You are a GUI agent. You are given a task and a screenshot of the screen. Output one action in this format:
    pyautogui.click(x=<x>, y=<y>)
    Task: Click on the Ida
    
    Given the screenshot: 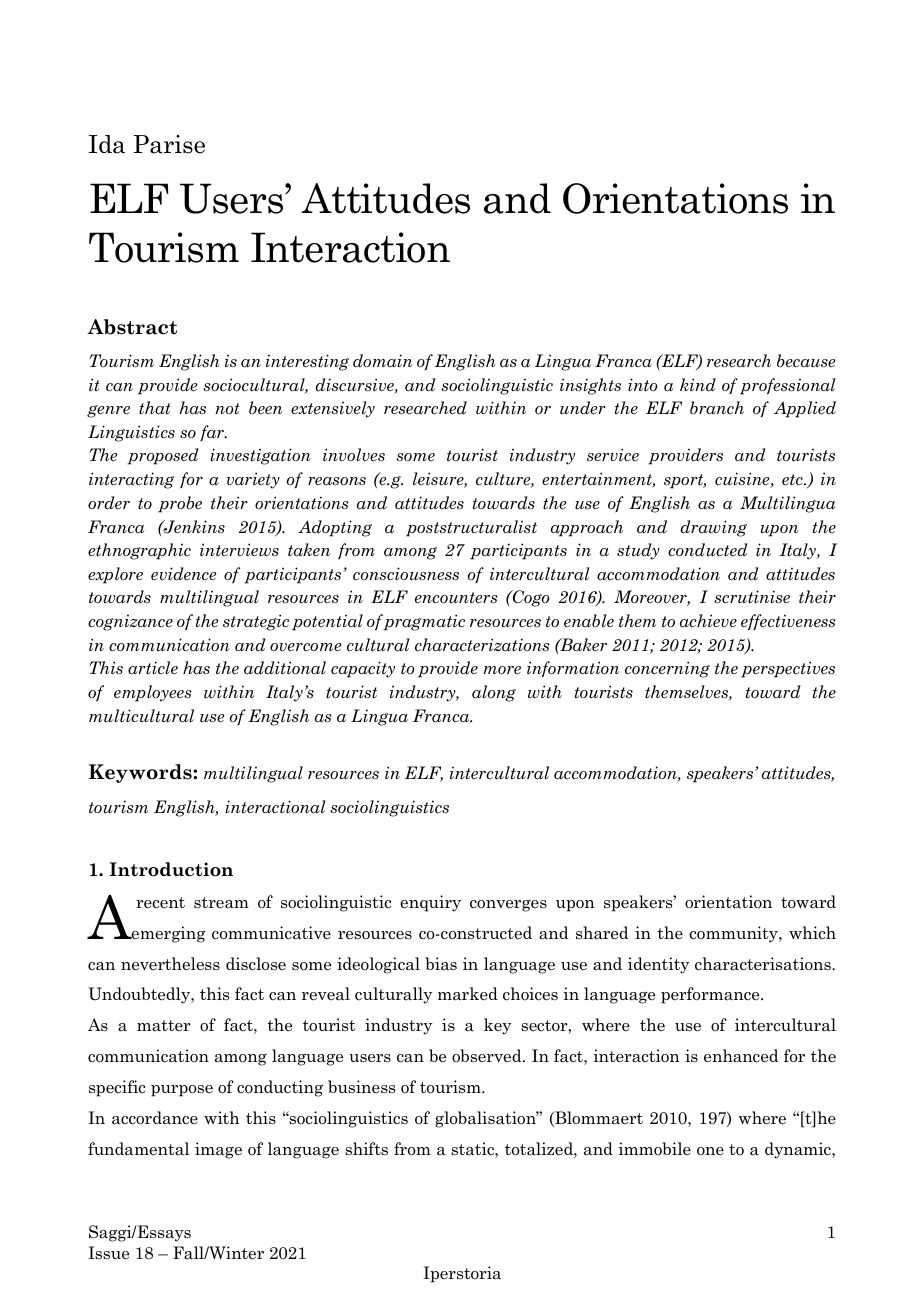 What is the action you would take?
    pyautogui.click(x=107, y=144)
